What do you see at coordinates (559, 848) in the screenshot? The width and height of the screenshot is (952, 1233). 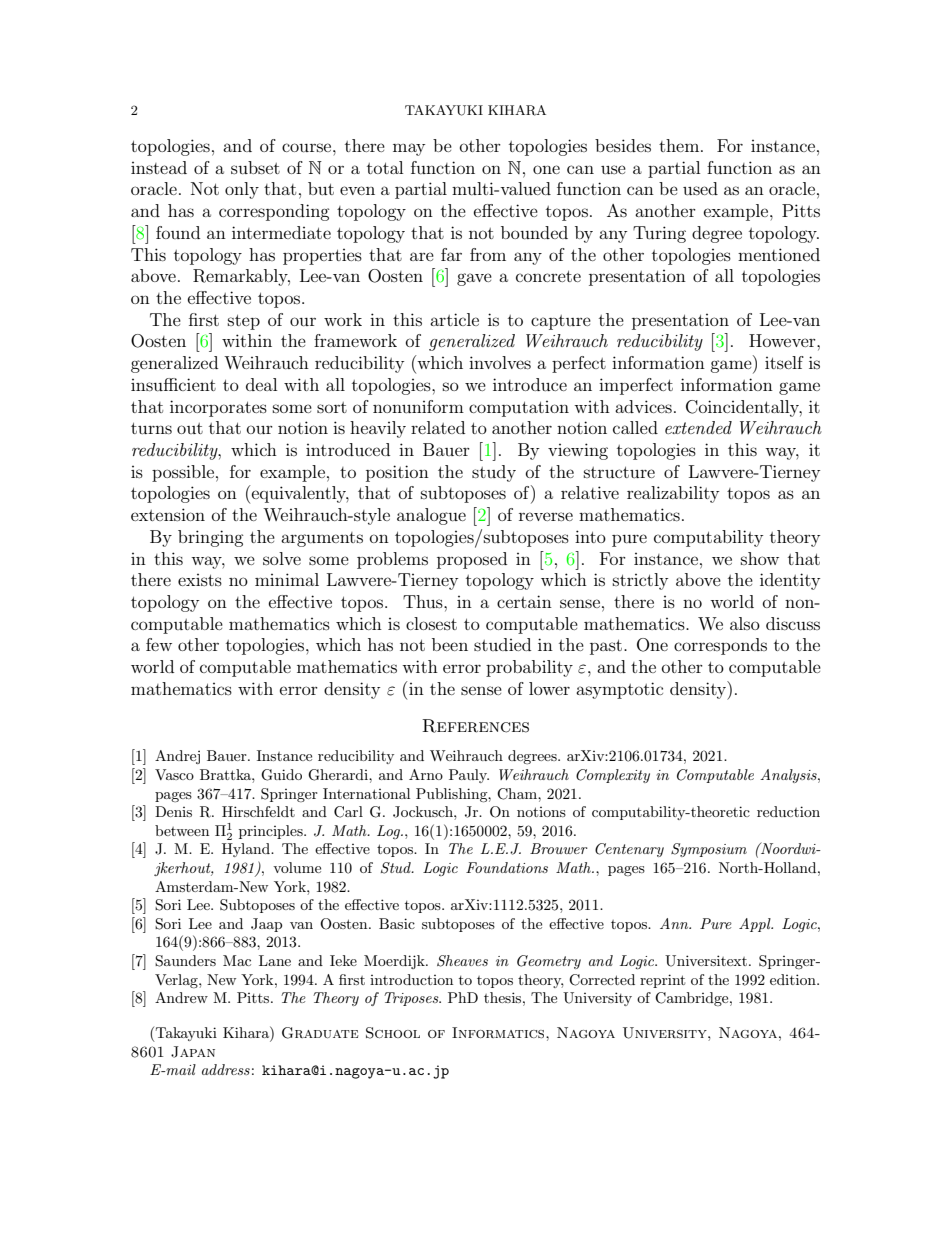 I see `Brouwer` at bounding box center [559, 848].
